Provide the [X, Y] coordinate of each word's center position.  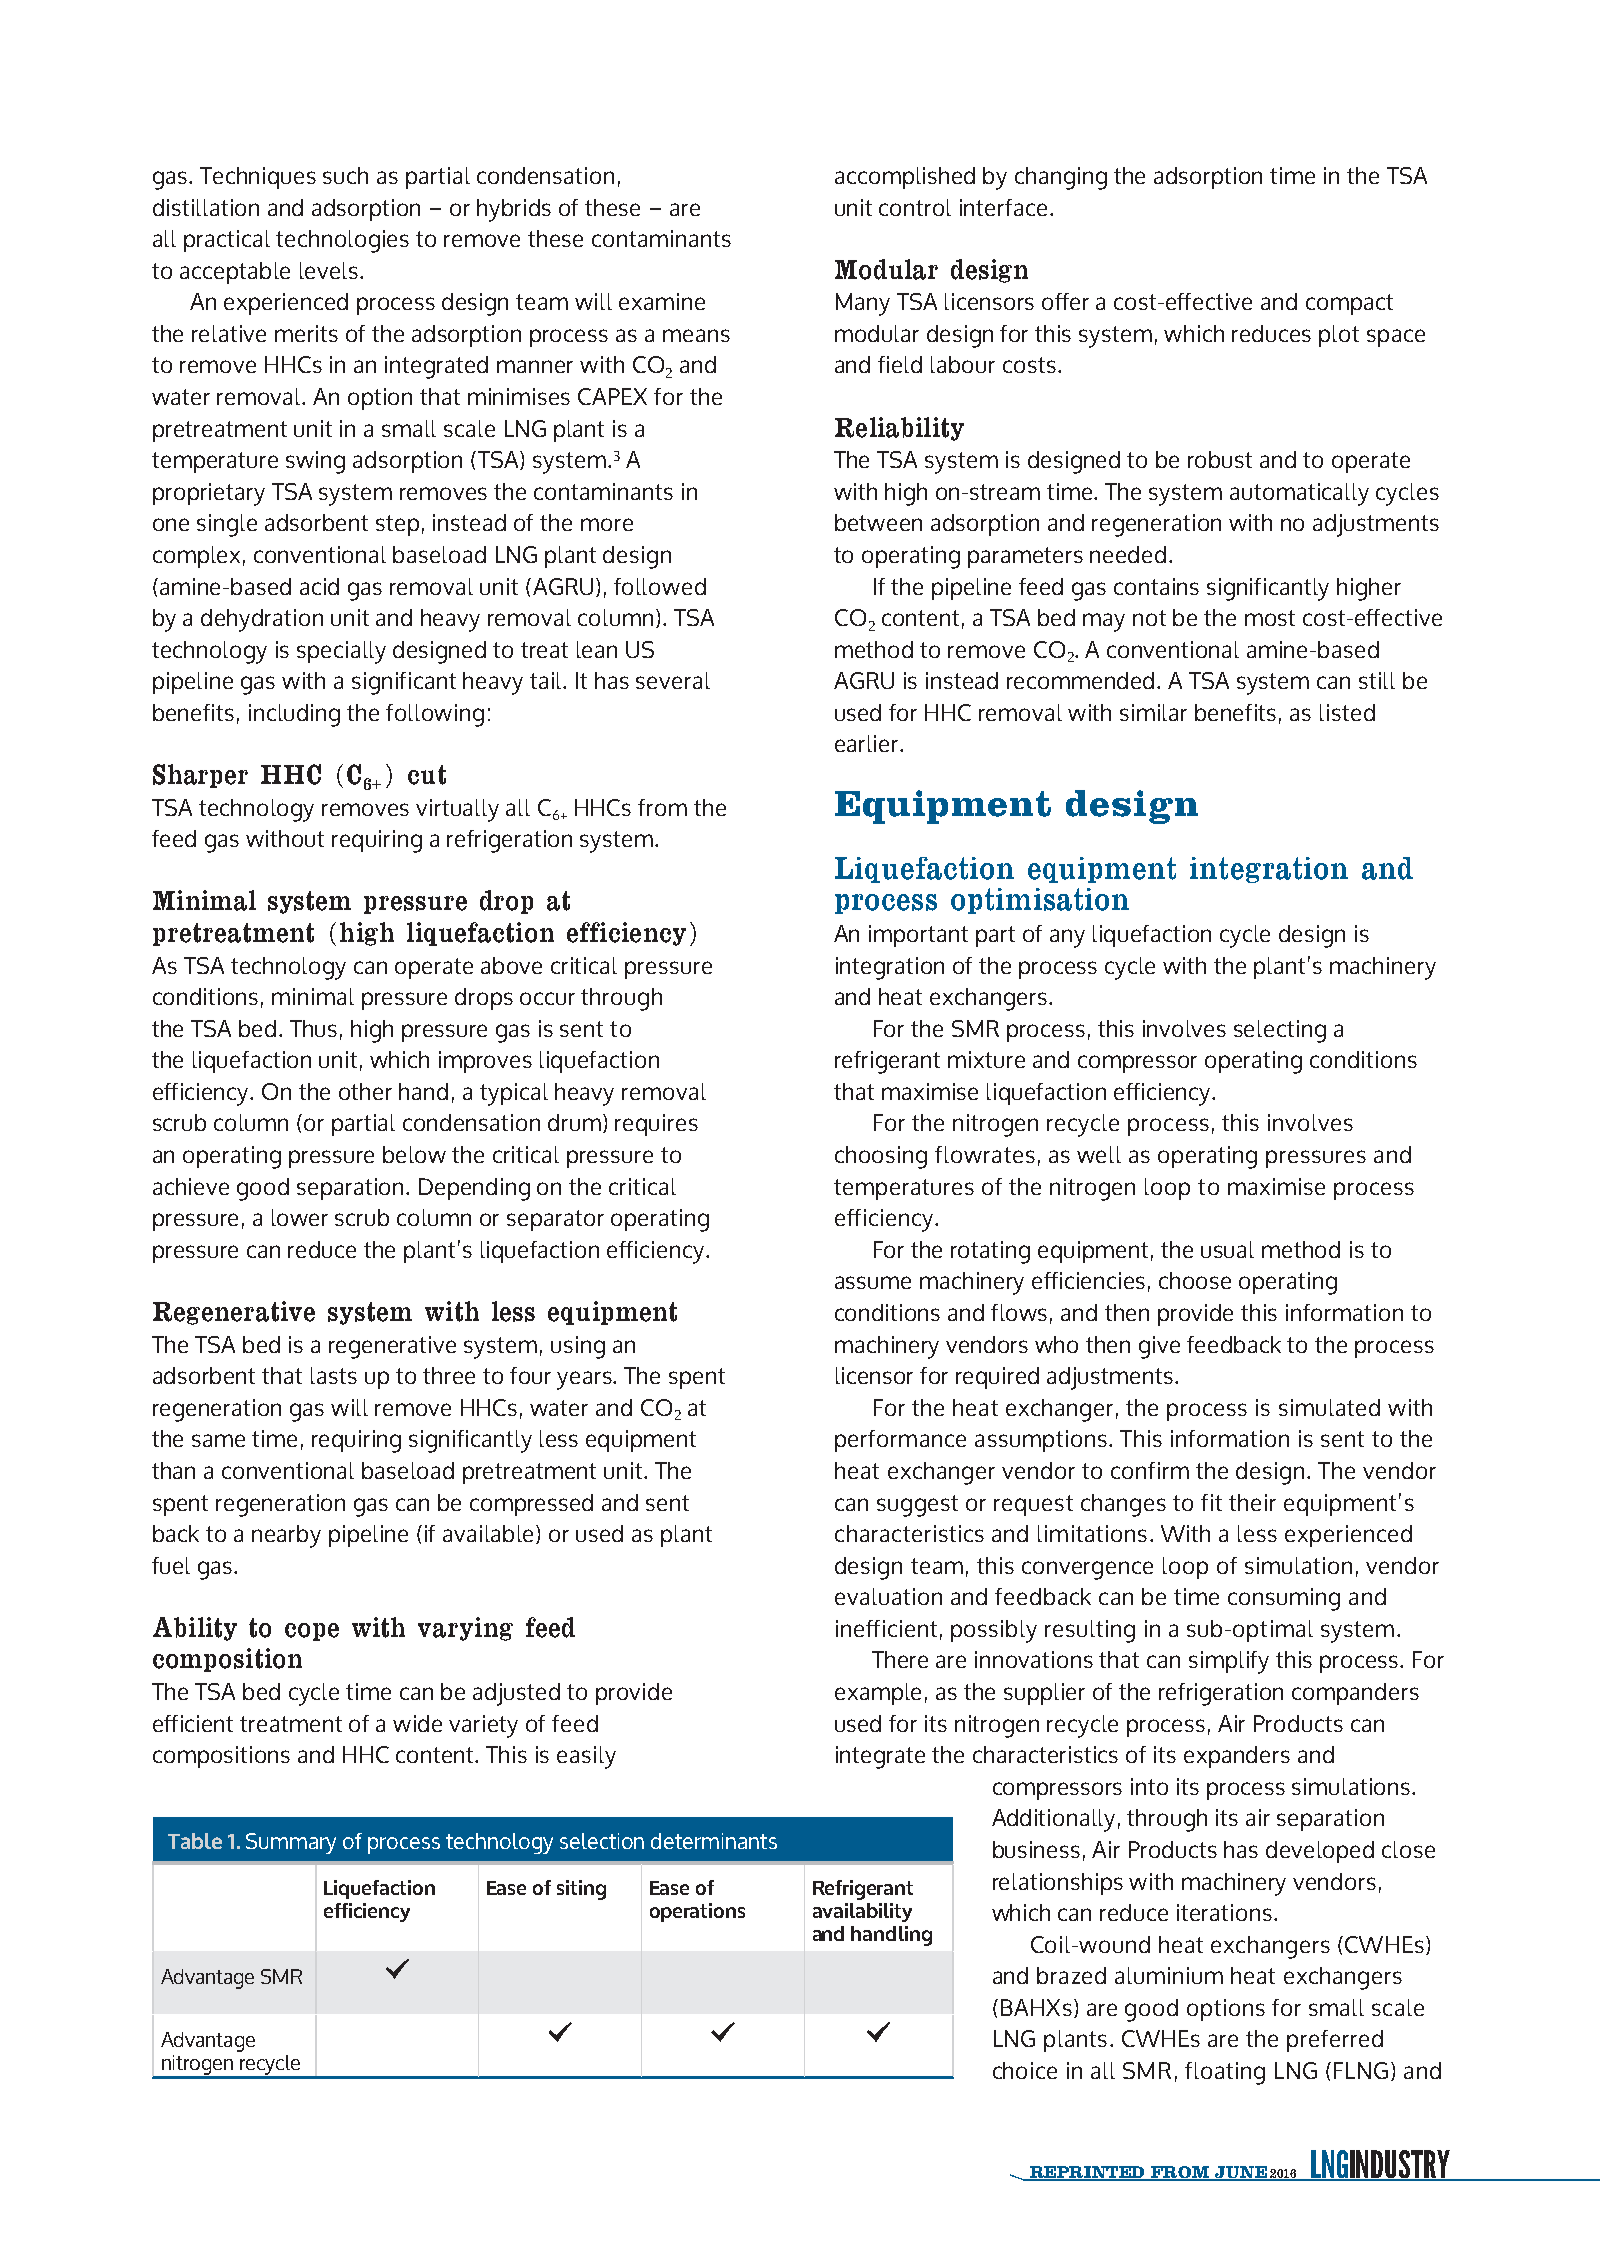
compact [1349, 304]
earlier [868, 743]
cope [312, 1632]
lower [300, 1217]
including [294, 715]
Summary [291, 1843]
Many [863, 304]
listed [1347, 712]
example [878, 1694]
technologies [342, 241]
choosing [881, 1157]
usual [1227, 1249]
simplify [1229, 1662]
